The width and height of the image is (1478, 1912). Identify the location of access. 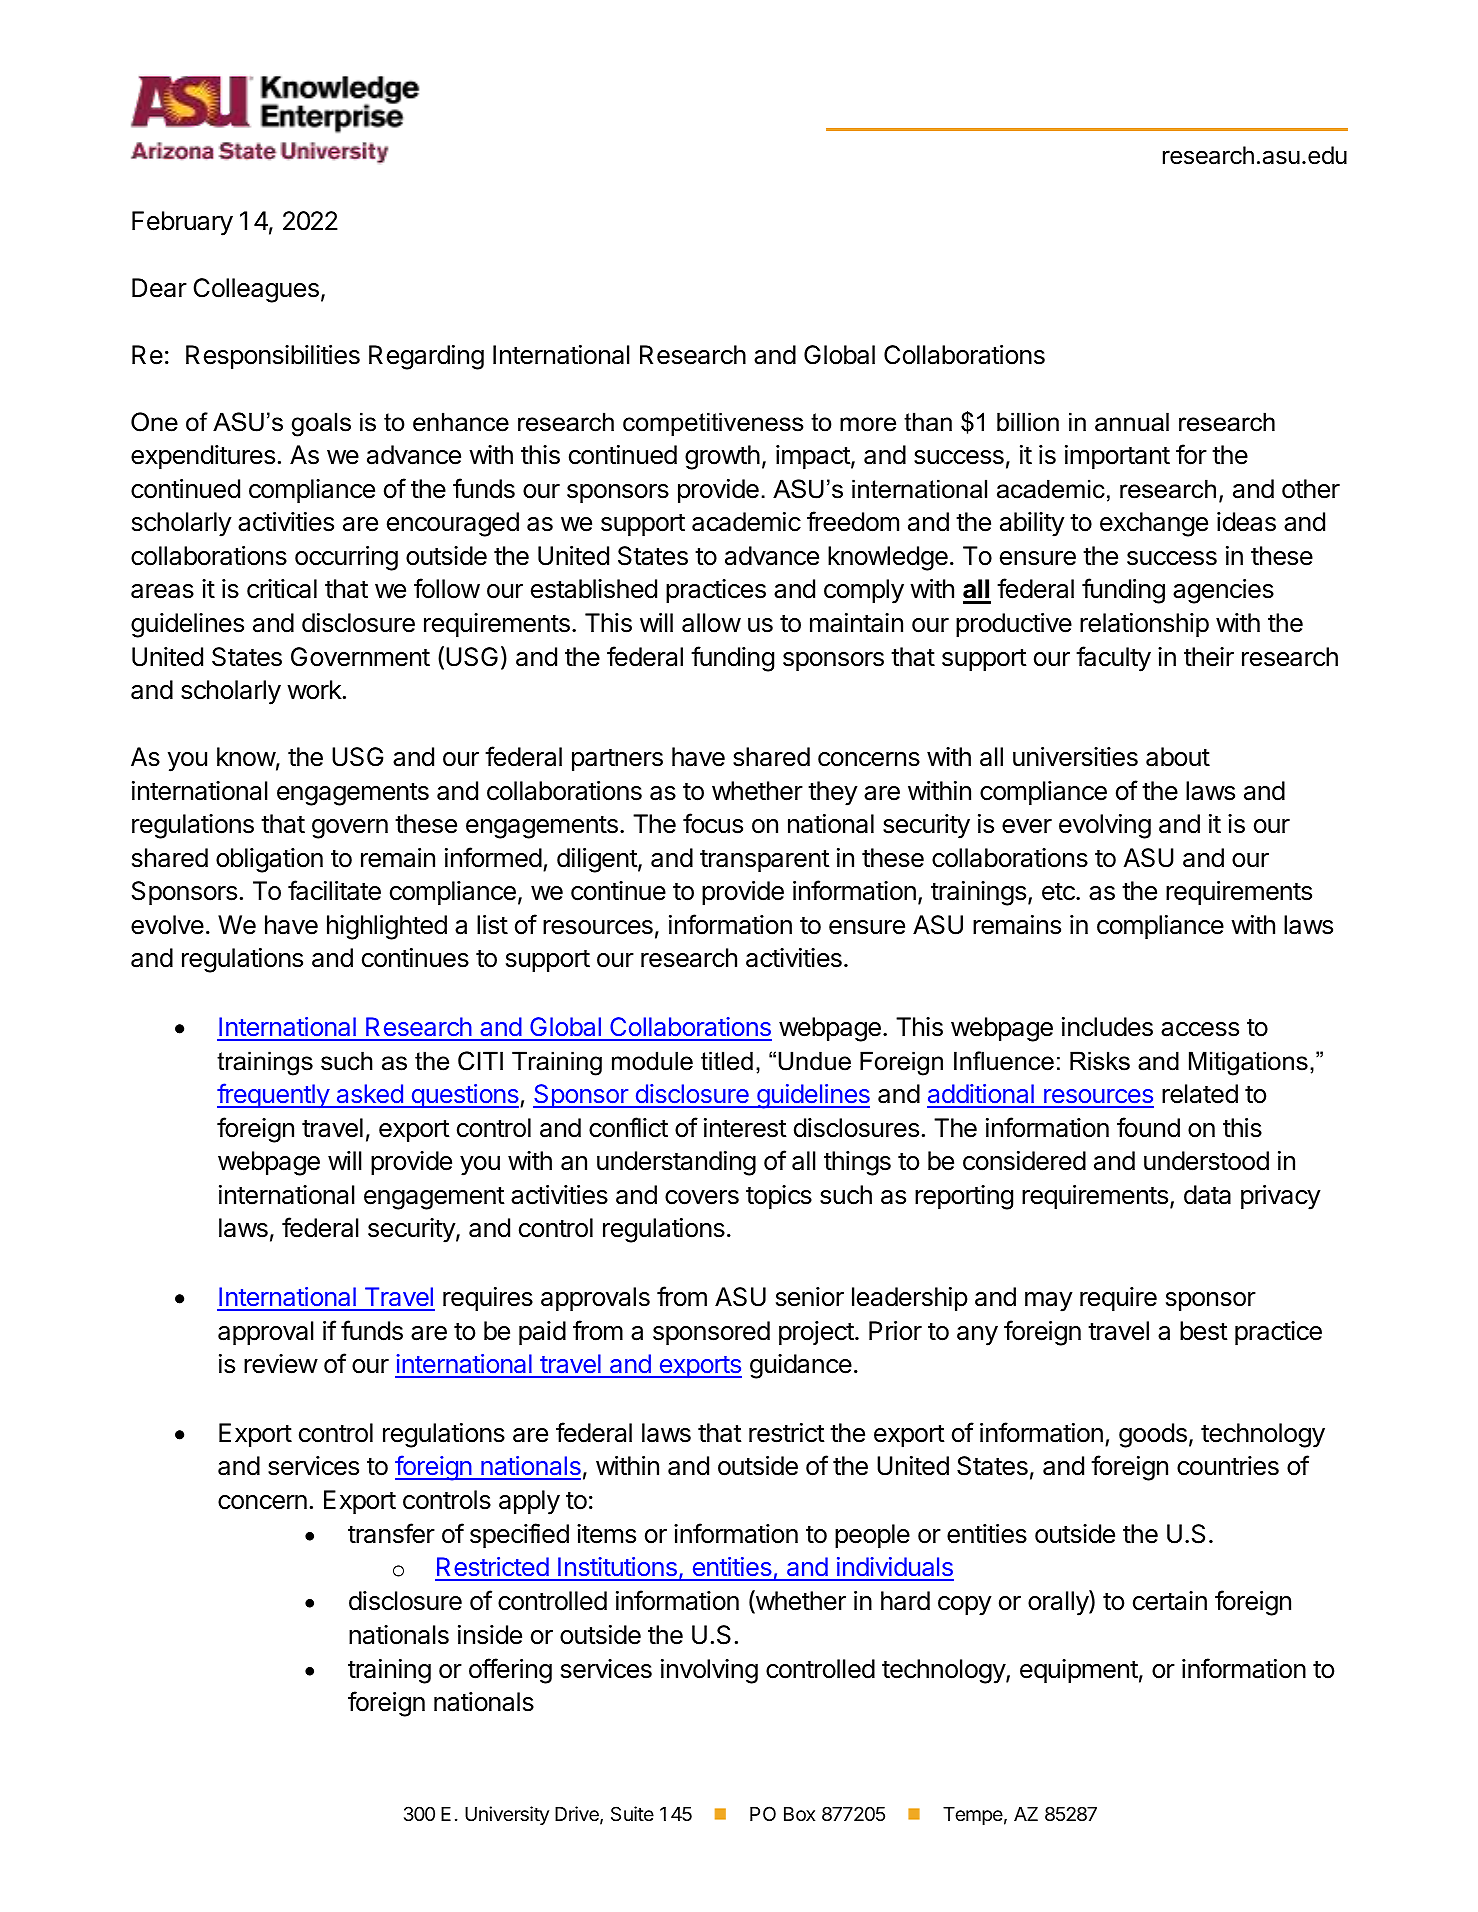
(1200, 1029).
